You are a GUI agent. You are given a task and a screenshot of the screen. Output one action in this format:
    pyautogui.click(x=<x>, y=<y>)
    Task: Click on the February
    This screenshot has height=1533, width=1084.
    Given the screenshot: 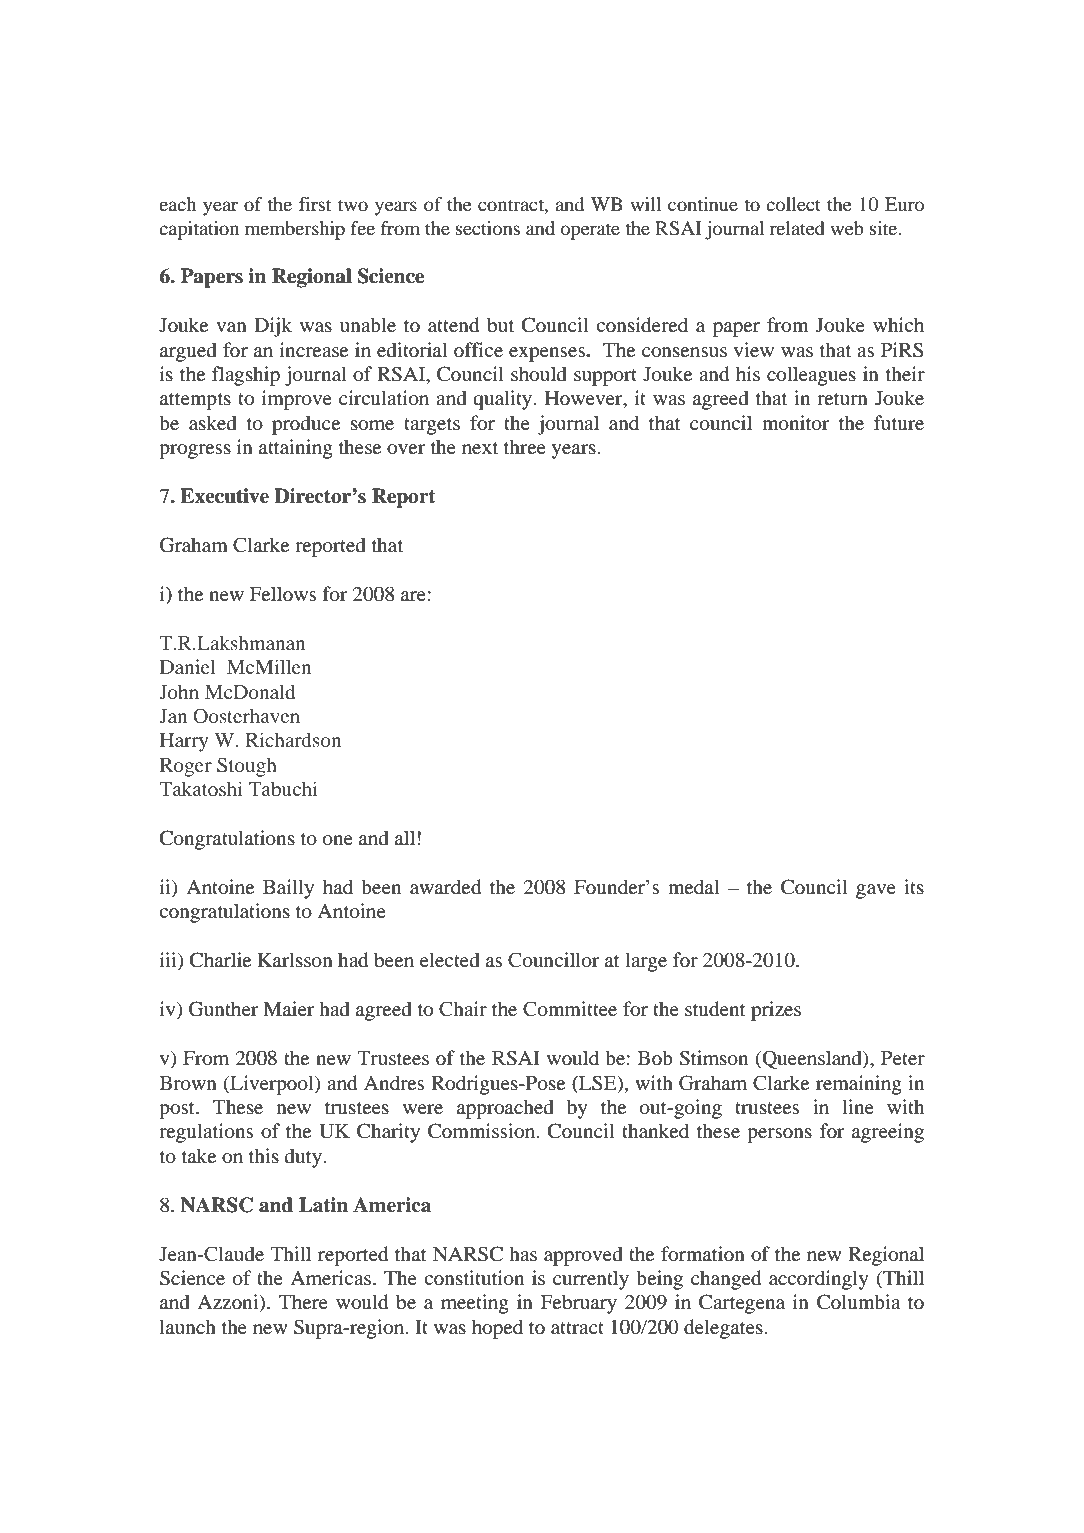 What is the action you would take?
    pyautogui.click(x=579, y=1304)
